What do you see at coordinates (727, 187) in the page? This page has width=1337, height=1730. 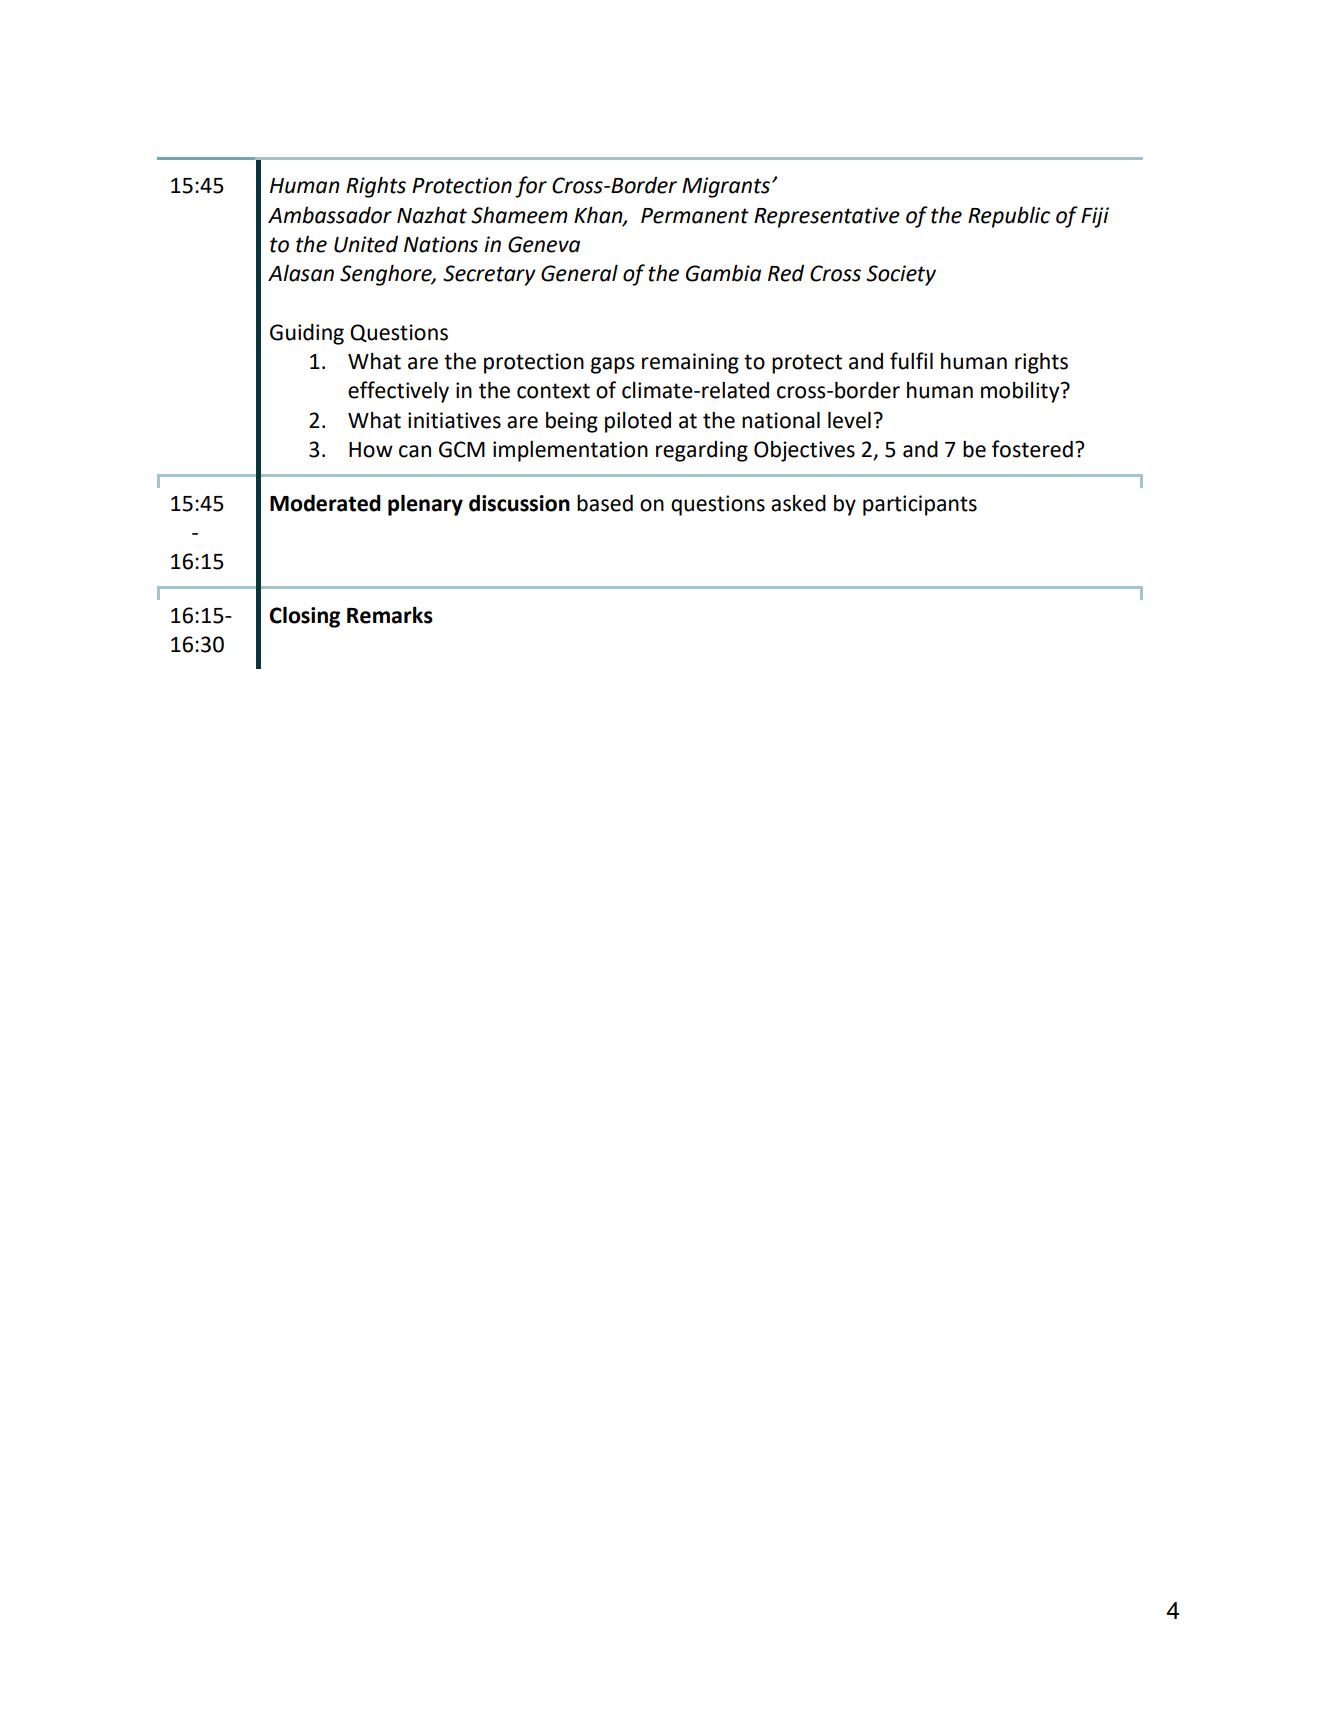 I see `Migrants` at bounding box center [727, 187].
